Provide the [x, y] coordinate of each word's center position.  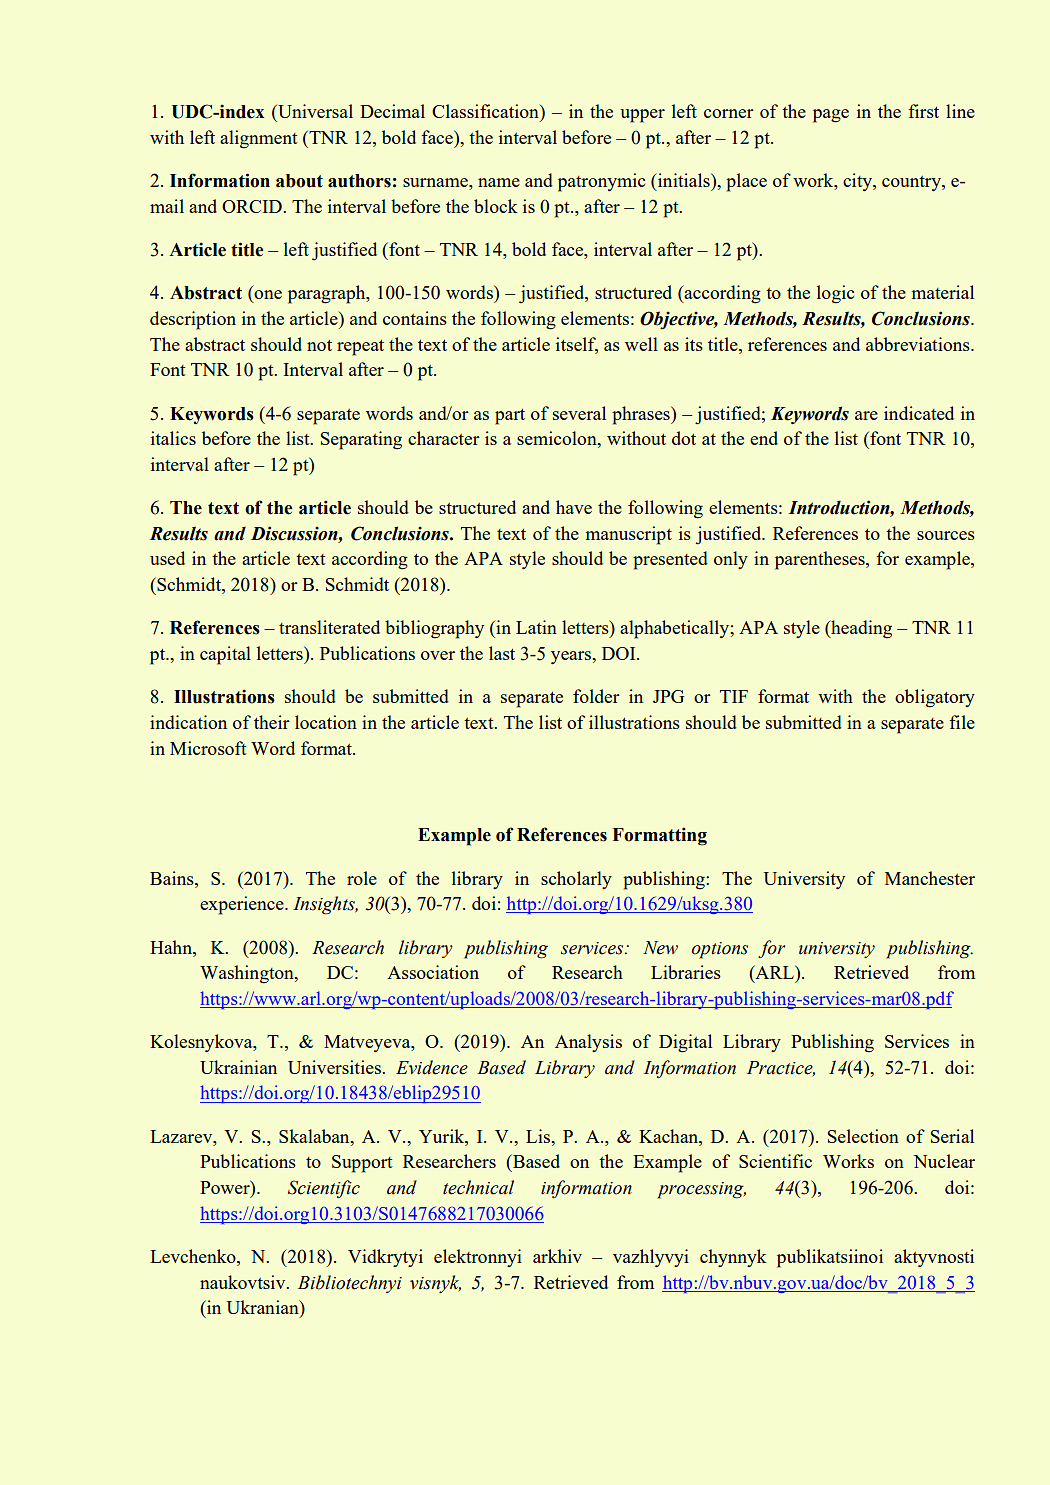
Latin [536, 627]
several [579, 413]
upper [642, 116]
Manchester [930, 878]
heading [860, 629]
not [319, 345]
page [831, 116]
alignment [259, 139]
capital [225, 655]
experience [243, 905]
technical [478, 1187]
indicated [919, 413]
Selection [863, 1136]
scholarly [576, 880]
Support [362, 1164]
